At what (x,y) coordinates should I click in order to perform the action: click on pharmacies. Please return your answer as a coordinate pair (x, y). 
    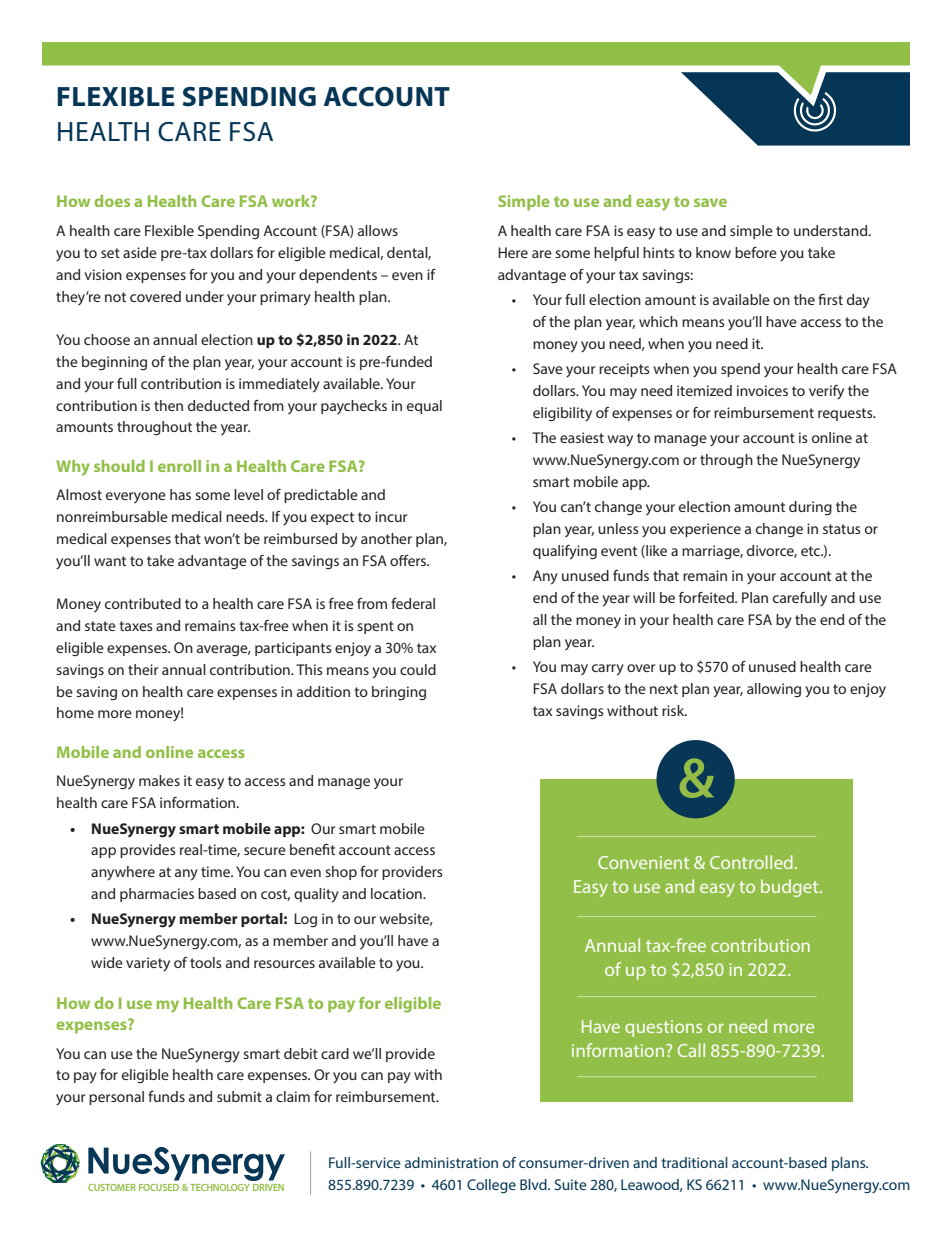
    Looking at the image, I should click on (157, 895).
